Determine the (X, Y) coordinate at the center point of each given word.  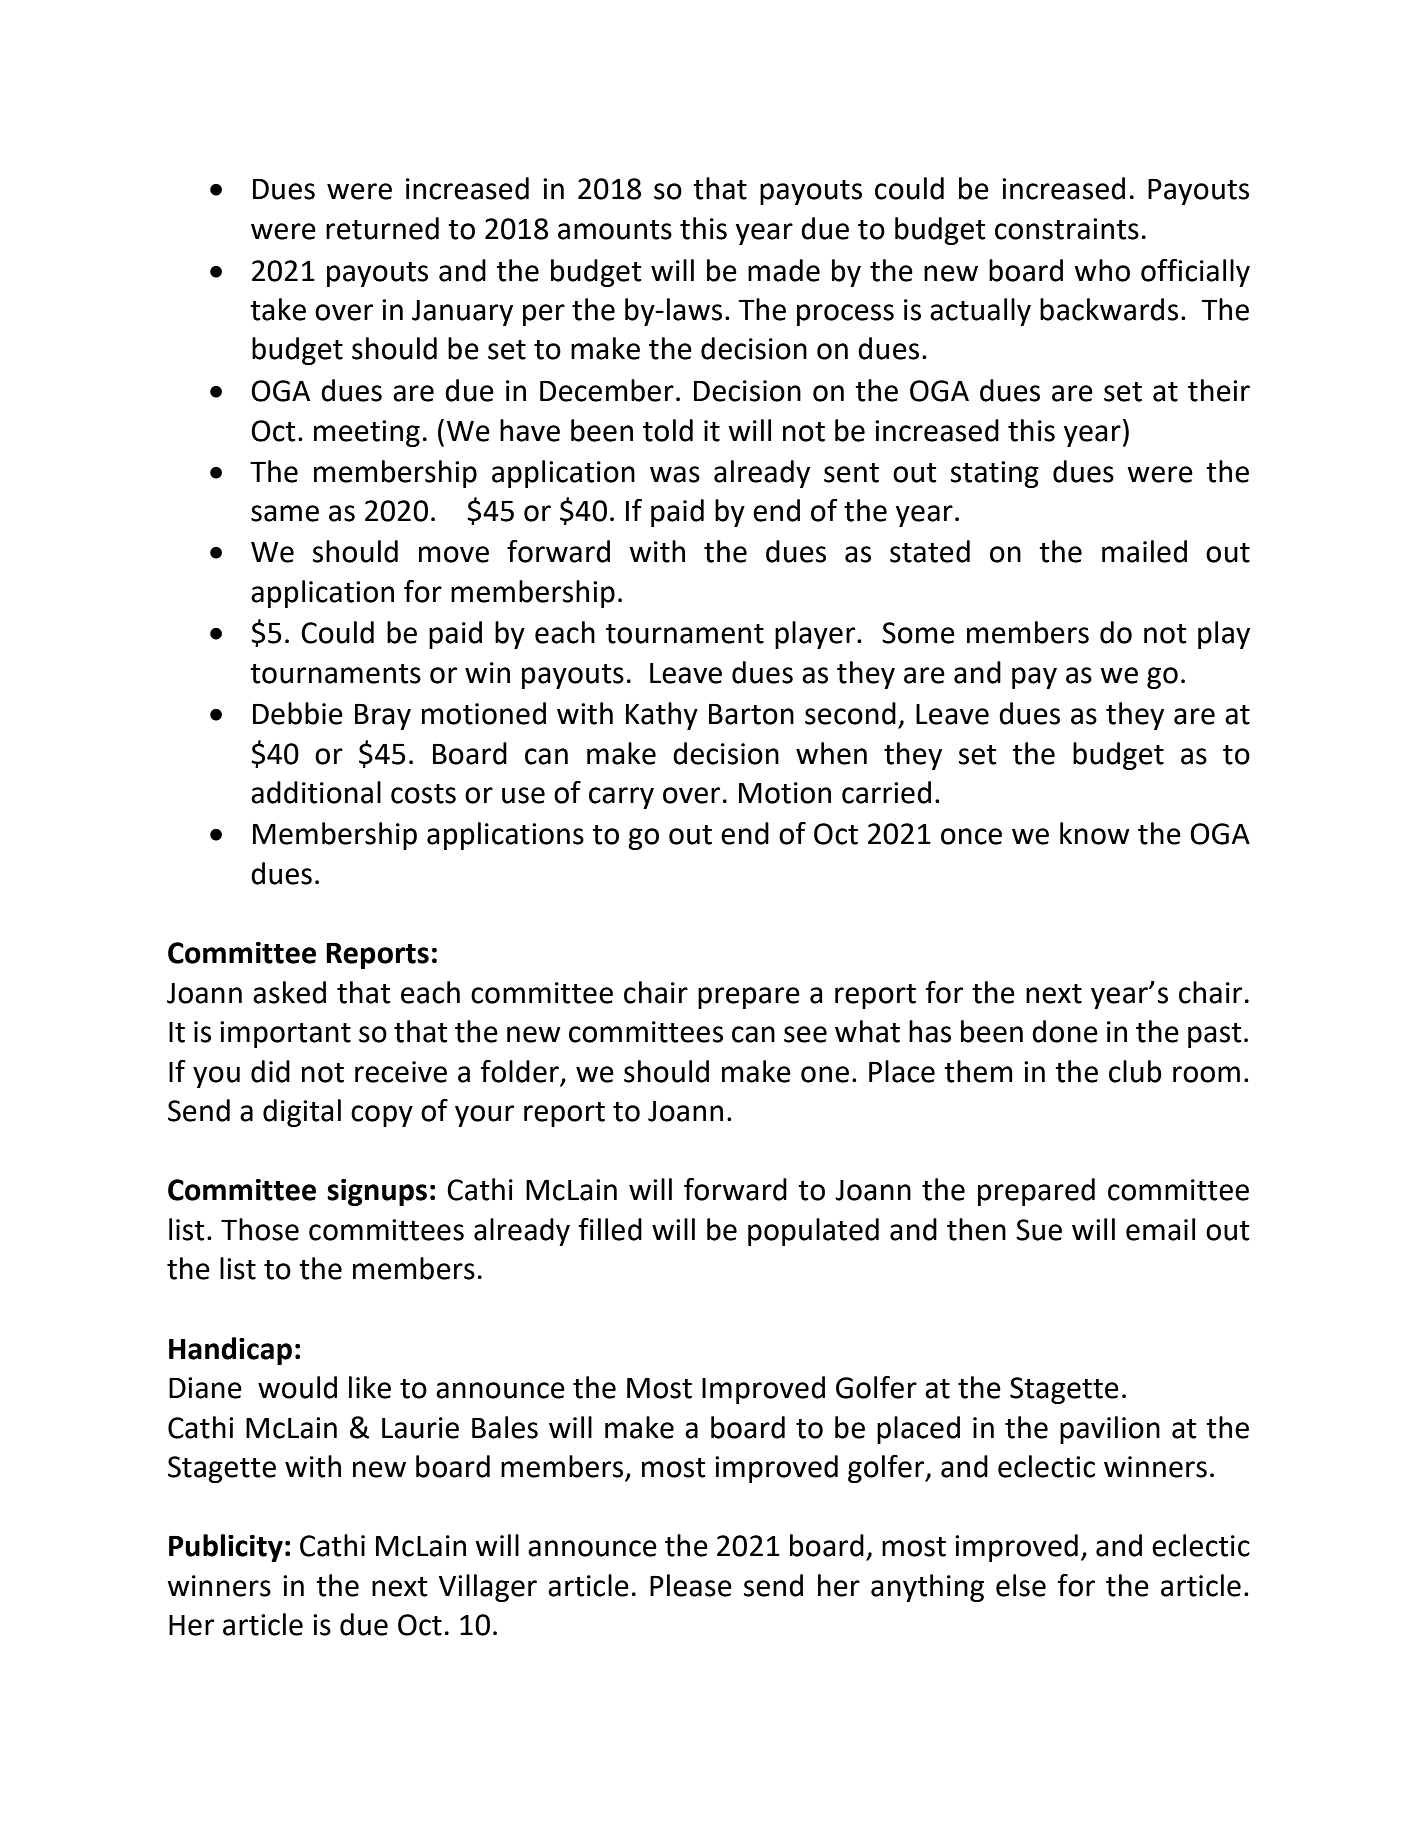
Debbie (298, 713)
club (1135, 1071)
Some (918, 633)
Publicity (226, 1548)
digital (302, 1113)
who (1102, 270)
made (784, 270)
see (805, 1034)
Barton (751, 714)
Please (691, 1585)
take (278, 309)
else (1021, 1585)
